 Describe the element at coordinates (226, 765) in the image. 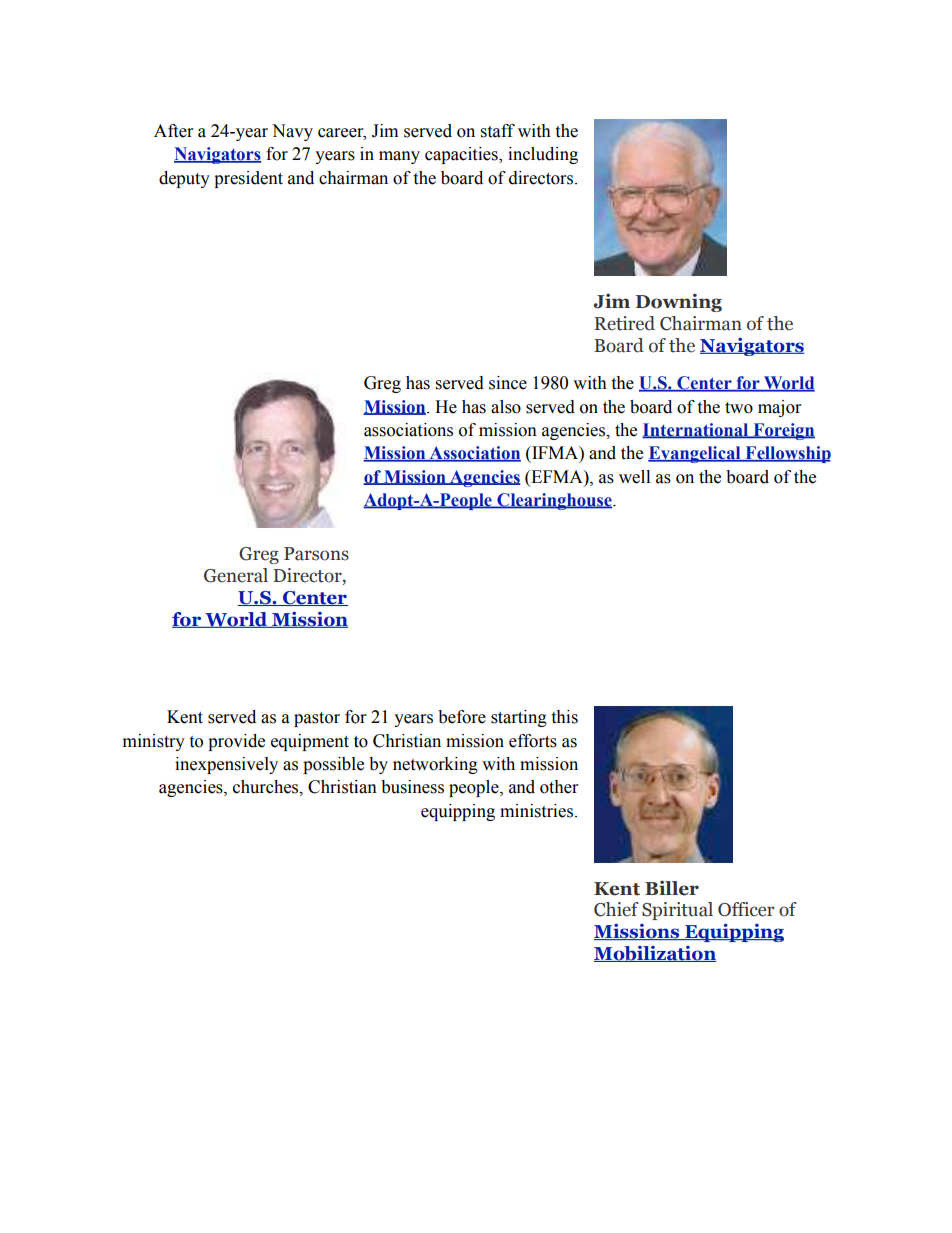

I see `inexpensively` at that location.
